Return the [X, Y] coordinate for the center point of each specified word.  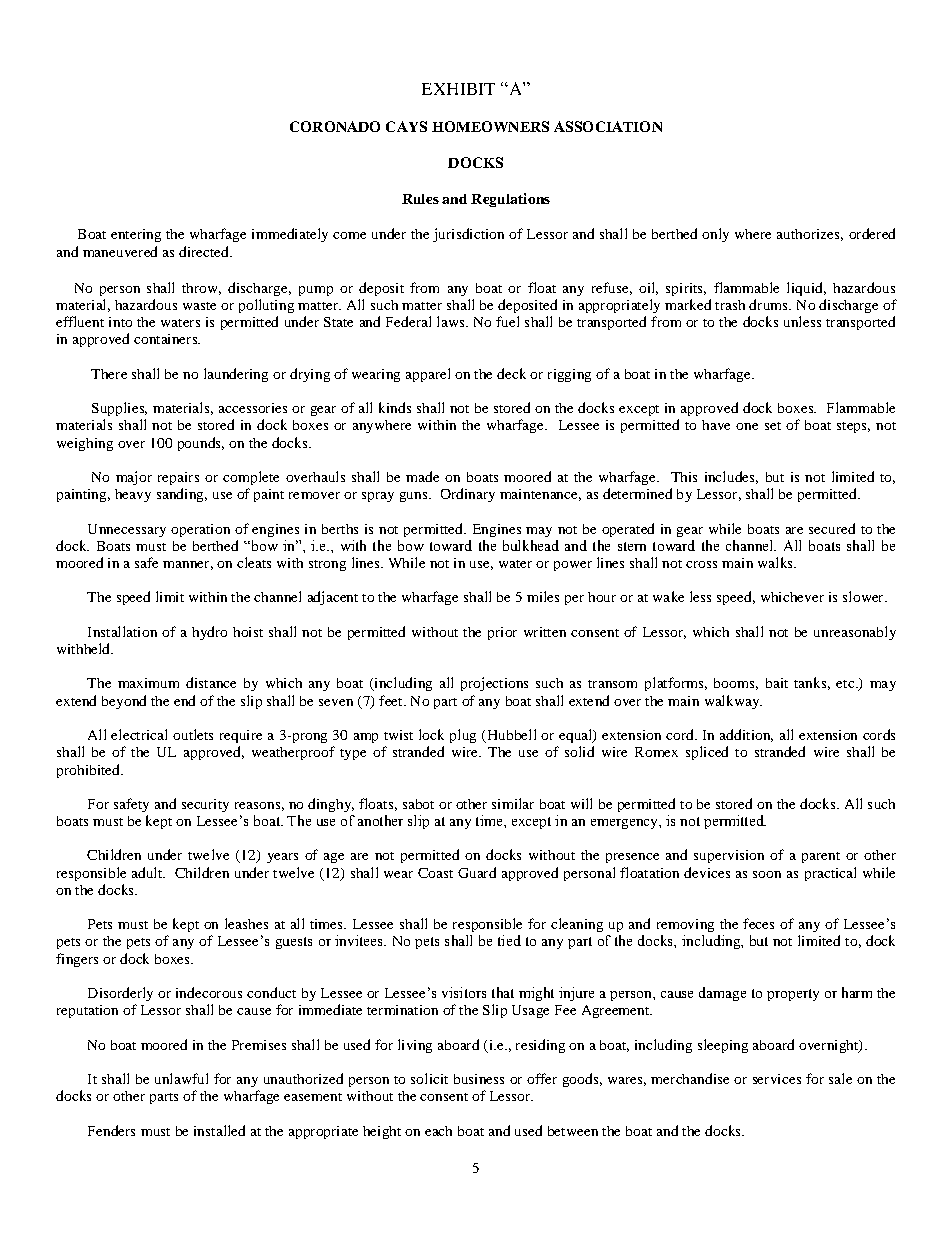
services [777, 1079]
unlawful [181, 1078]
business [479, 1079]
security [205, 805]
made [422, 476]
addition [746, 735]
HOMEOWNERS [490, 126]
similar [513, 803]
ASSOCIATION [608, 126]
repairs [178, 478]
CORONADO [335, 126]
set [773, 426]
